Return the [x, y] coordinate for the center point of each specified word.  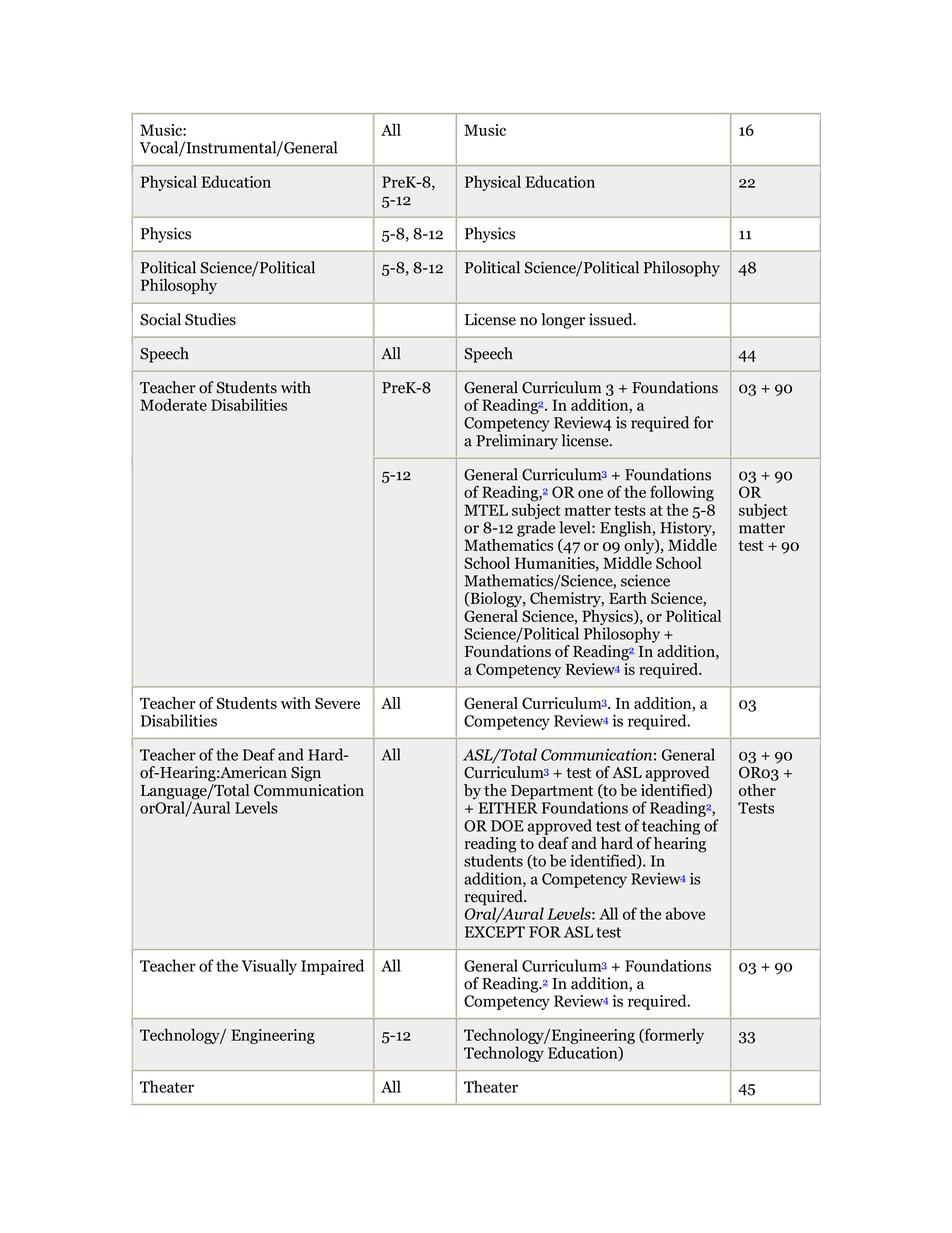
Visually [269, 967]
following [682, 494]
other [757, 790]
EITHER [508, 808]
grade [536, 529]
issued [612, 319]
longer [563, 321]
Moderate [173, 404]
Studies [210, 319]
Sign [306, 774]
